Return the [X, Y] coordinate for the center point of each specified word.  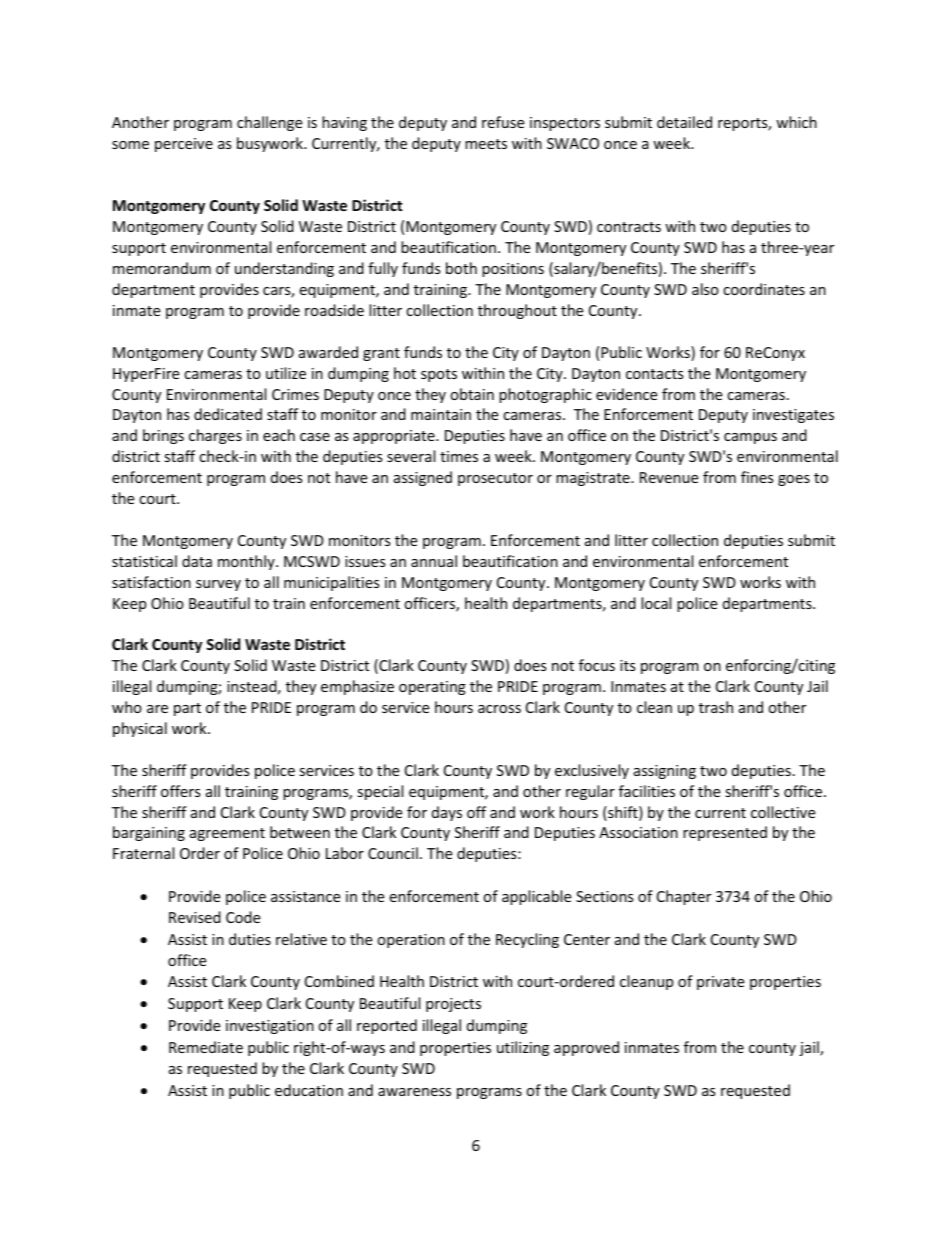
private [720, 983]
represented [725, 833]
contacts [655, 374]
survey [218, 585]
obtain [472, 394]
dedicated [228, 414]
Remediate [206, 1047]
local [656, 603]
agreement [227, 834]
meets [486, 144]
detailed [684, 122]
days [447, 813]
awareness [414, 1092]
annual [434, 561]
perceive [184, 145]
